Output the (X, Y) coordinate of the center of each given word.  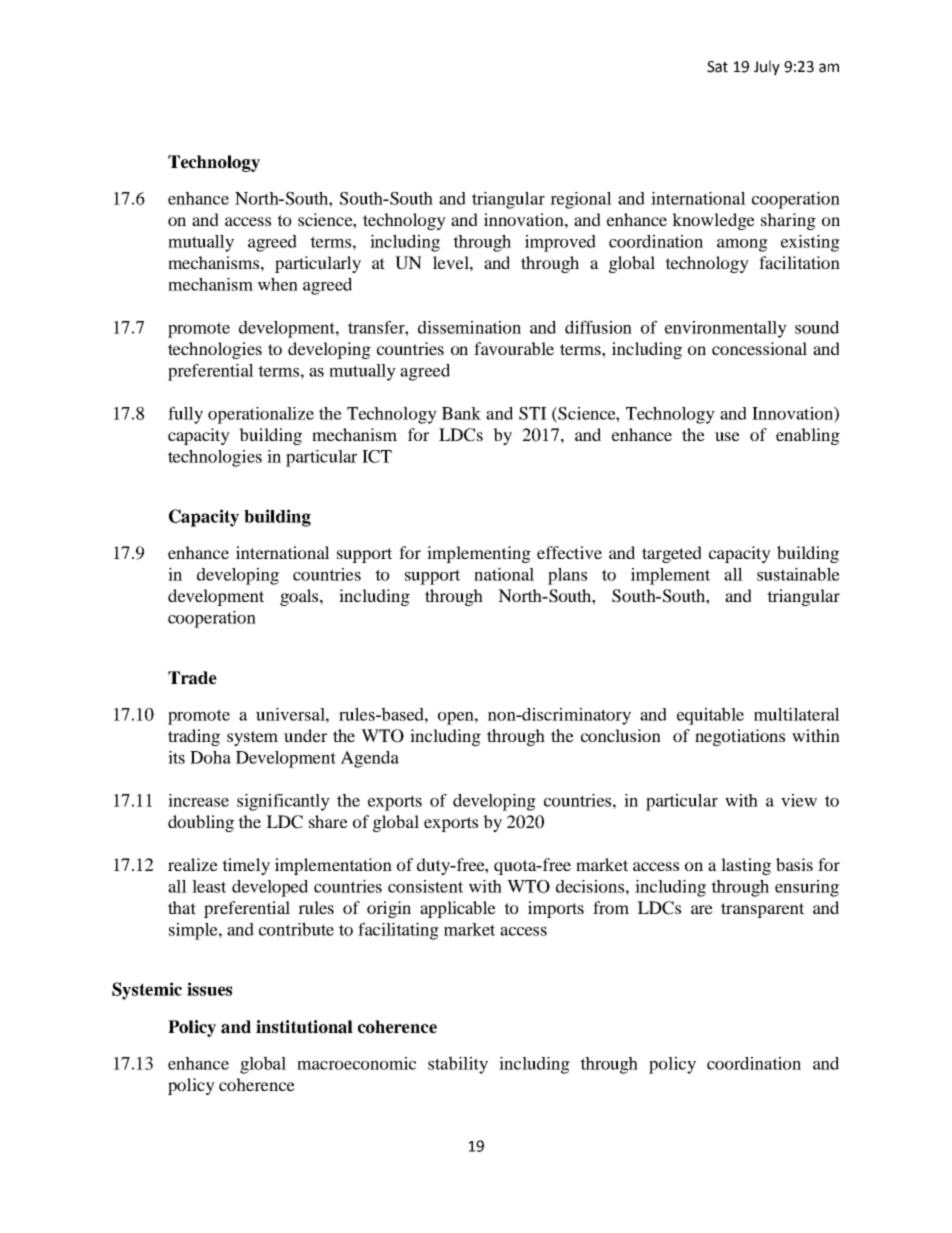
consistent (425, 886)
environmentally (726, 329)
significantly (283, 802)
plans (567, 576)
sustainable (798, 574)
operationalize (261, 415)
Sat (717, 67)
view (799, 800)
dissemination (469, 327)
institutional (304, 1027)
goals (300, 597)
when (278, 284)
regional (581, 200)
